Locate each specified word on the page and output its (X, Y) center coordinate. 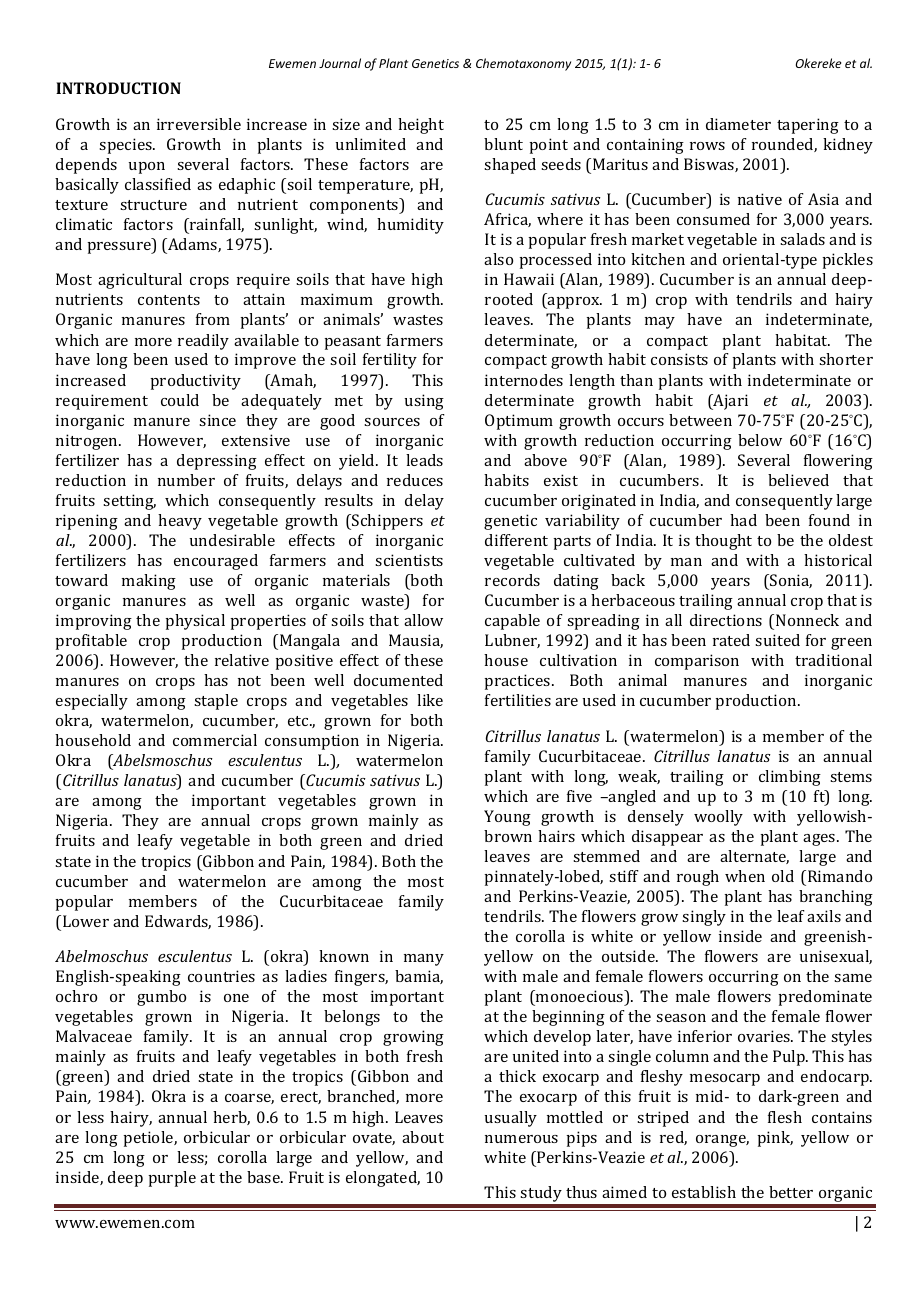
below (760, 440)
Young (507, 818)
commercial (215, 740)
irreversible (199, 124)
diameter (738, 124)
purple (172, 1179)
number (186, 480)
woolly (718, 818)
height (421, 126)
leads (424, 460)
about (423, 1137)
